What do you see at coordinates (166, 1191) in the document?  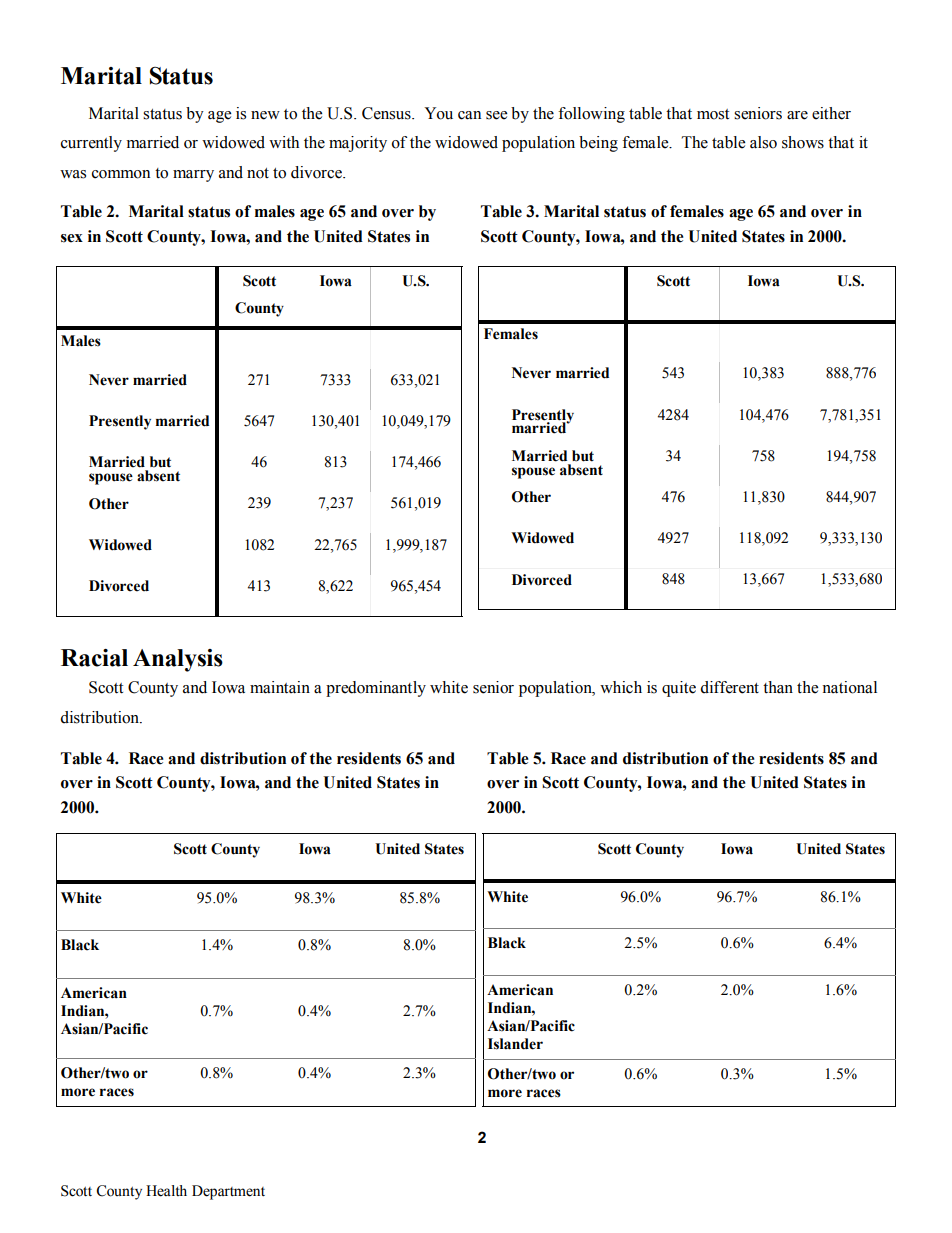 I see `Health` at bounding box center [166, 1191].
